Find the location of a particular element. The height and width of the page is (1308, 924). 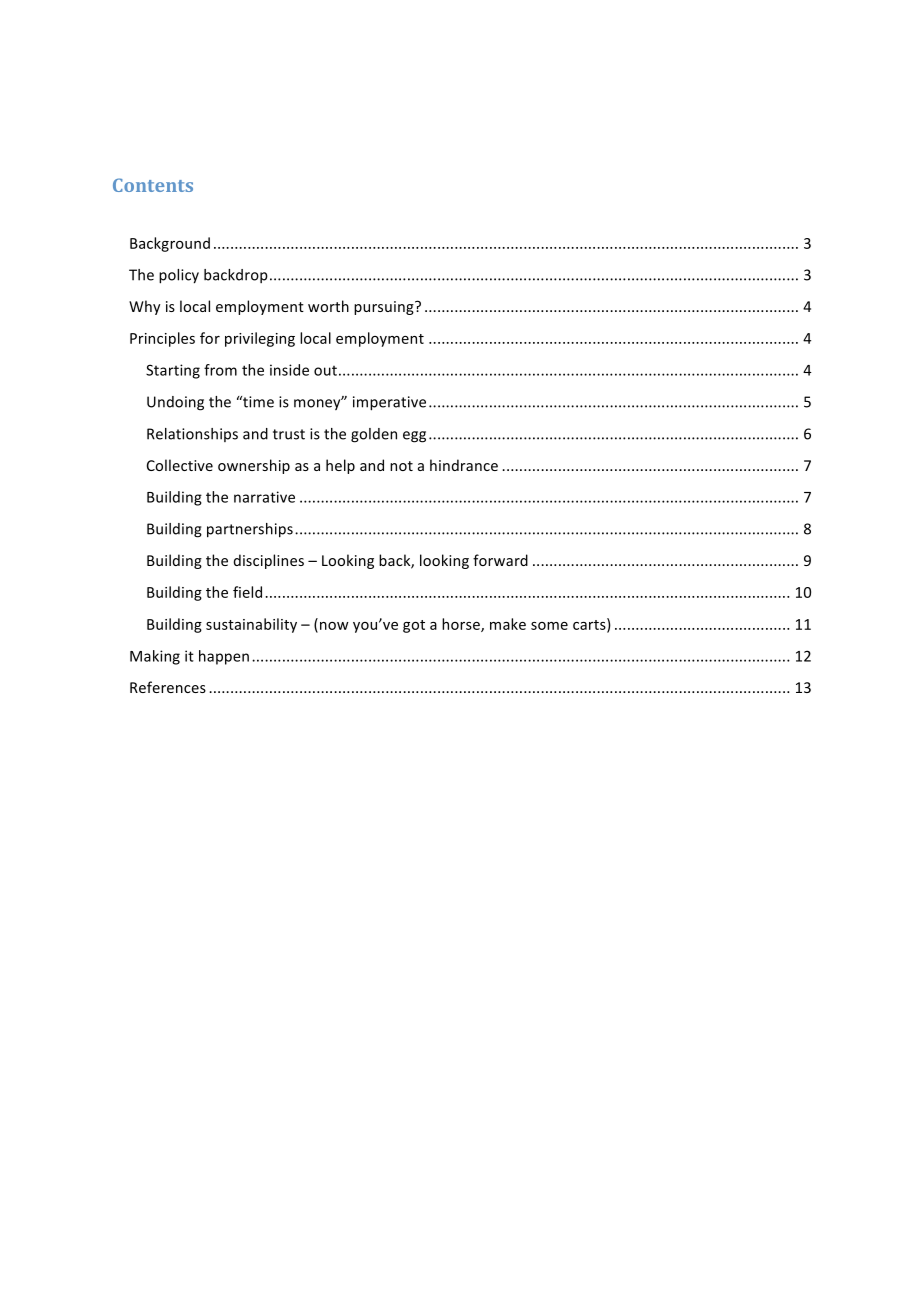

Contents is located at coordinates (153, 185).
